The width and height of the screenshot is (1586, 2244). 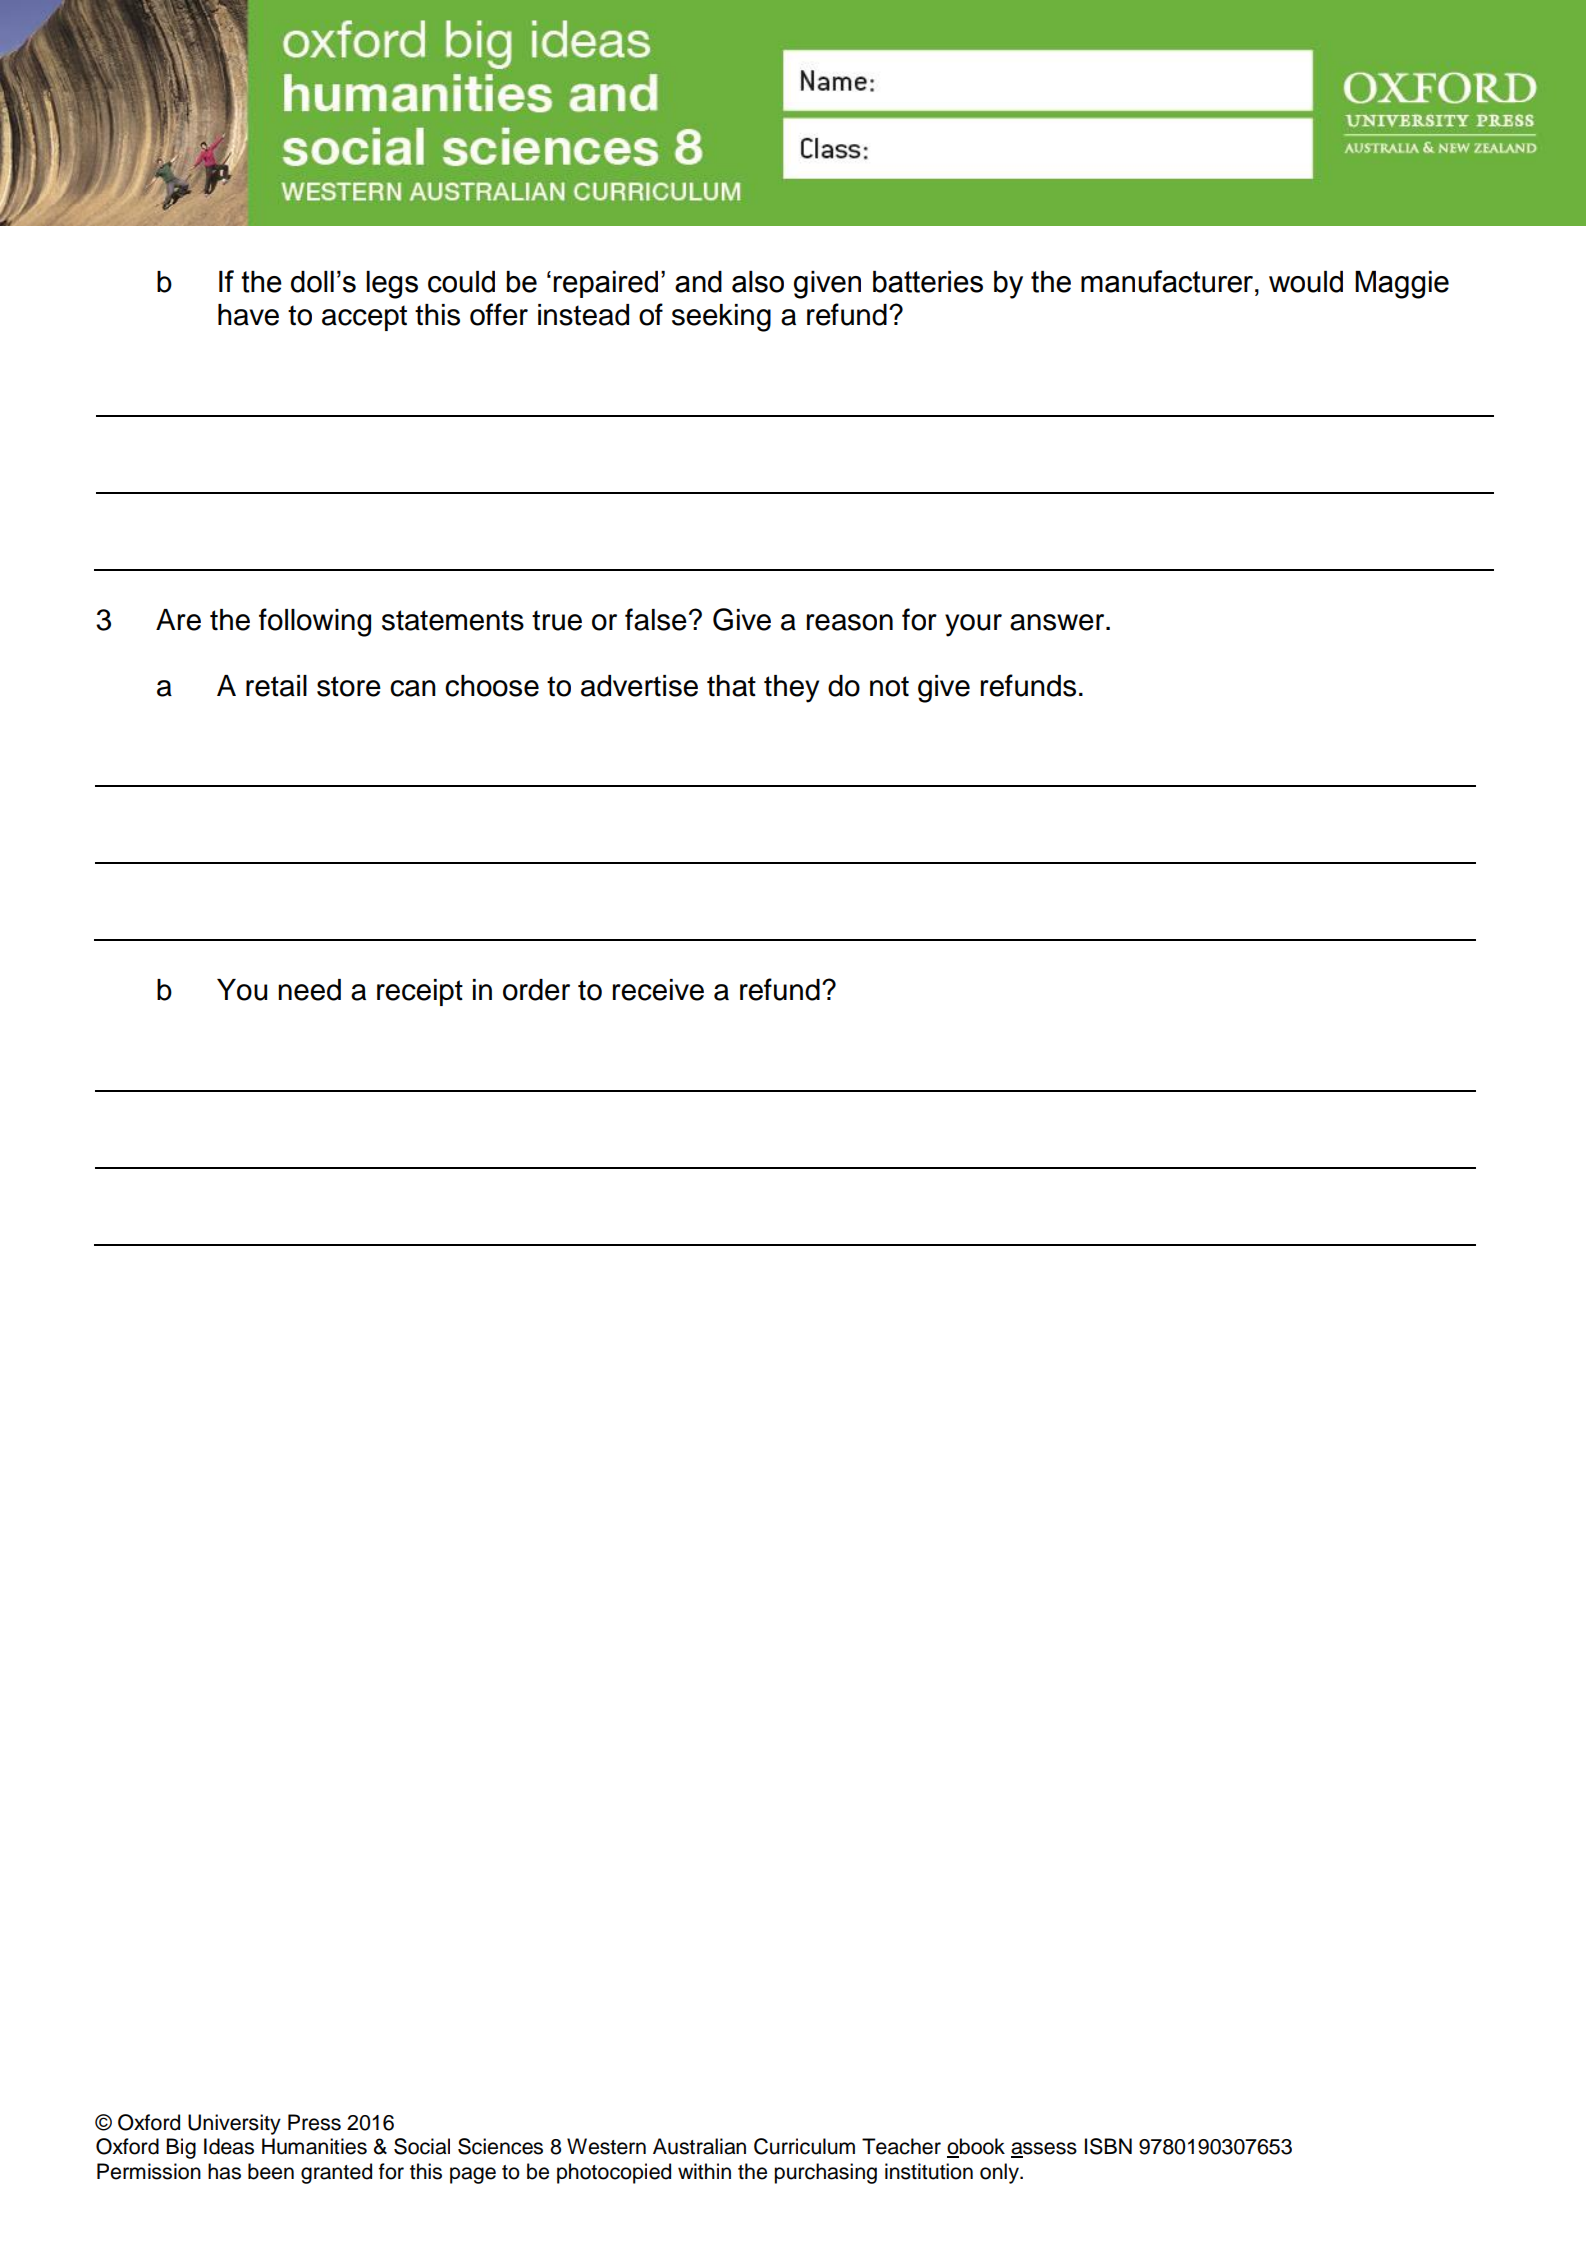 I want to click on order, so click(x=536, y=990).
